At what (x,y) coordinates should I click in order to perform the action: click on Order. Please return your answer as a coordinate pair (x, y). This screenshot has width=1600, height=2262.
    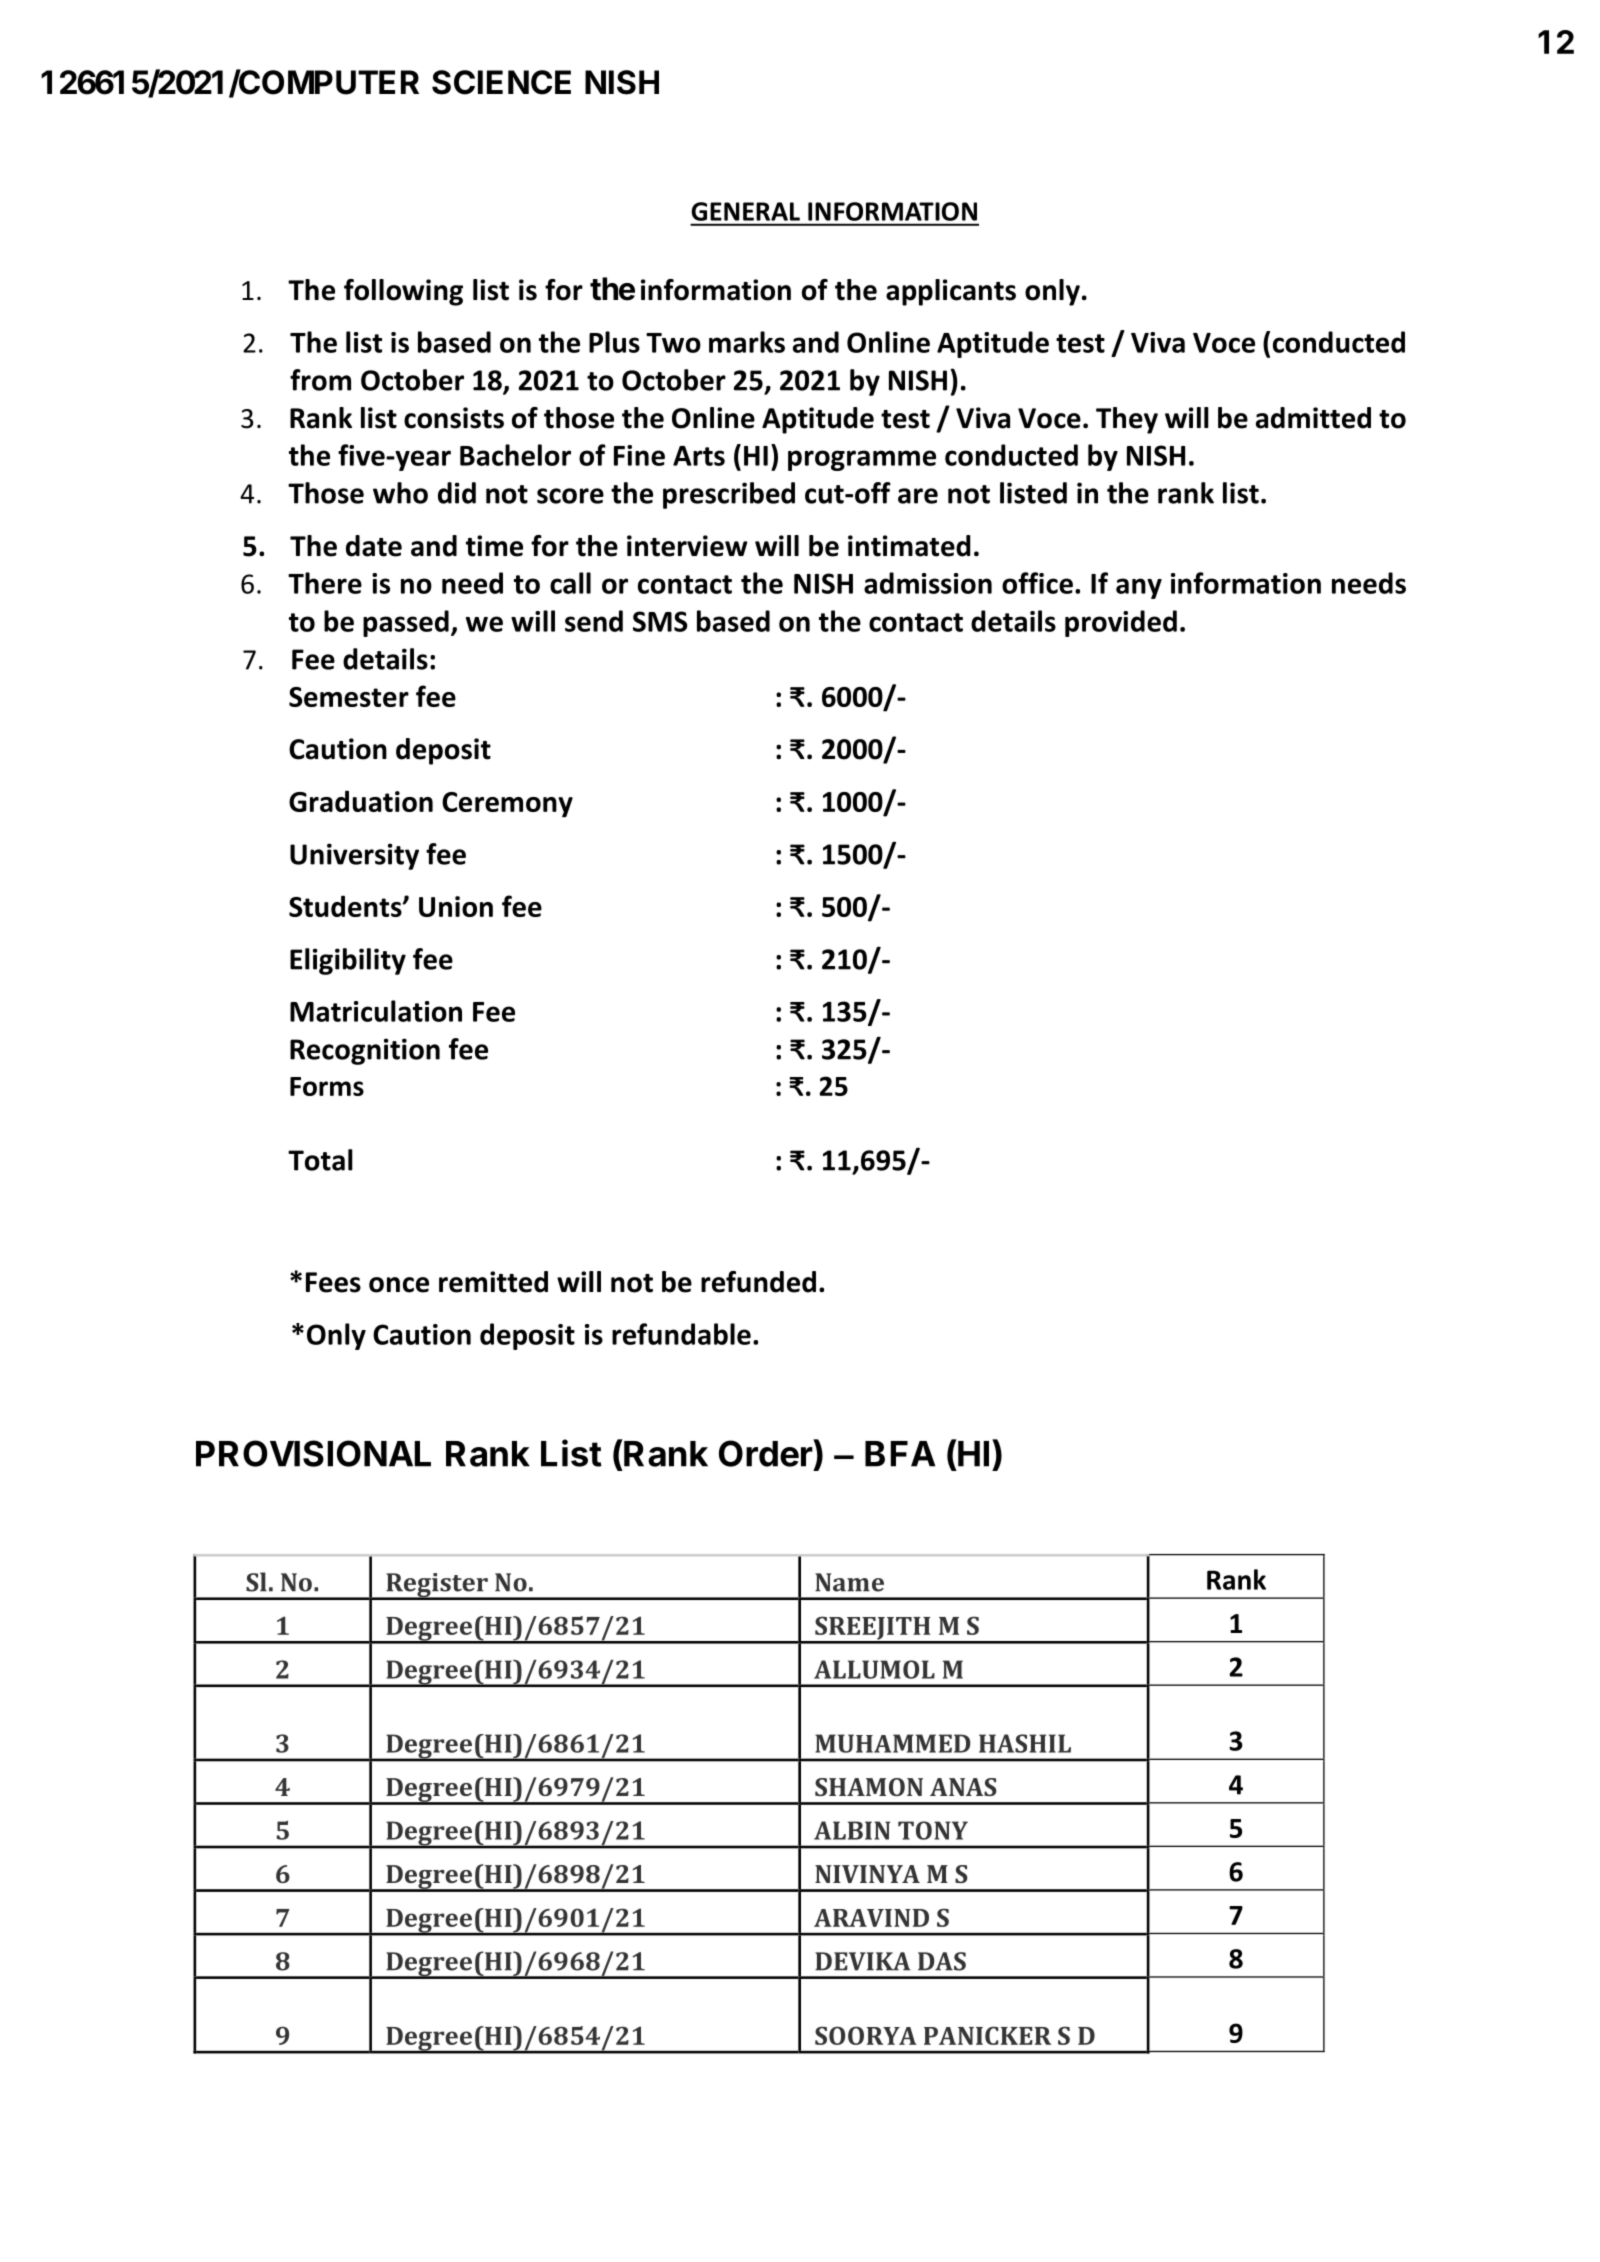
    Looking at the image, I should click on (766, 1453).
